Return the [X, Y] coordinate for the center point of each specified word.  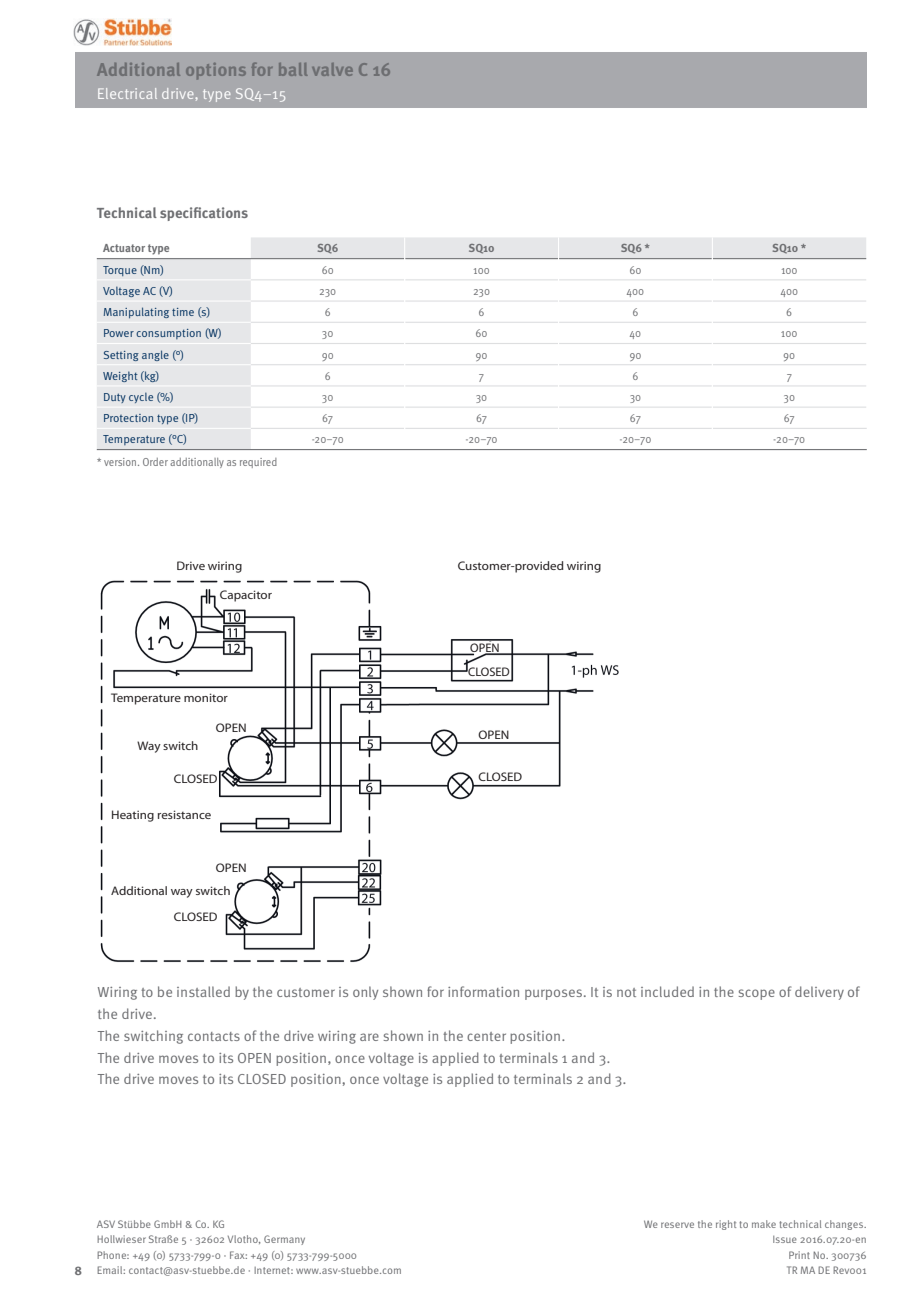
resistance [184, 814]
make [764, 1224]
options [216, 71]
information [483, 991]
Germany [284, 1240]
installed [203, 991]
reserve [677, 1225]
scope [757, 994]
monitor [206, 697]
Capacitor [246, 596]
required [258, 463]
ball [293, 69]
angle [155, 355]
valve [332, 69]
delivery [819, 993]
